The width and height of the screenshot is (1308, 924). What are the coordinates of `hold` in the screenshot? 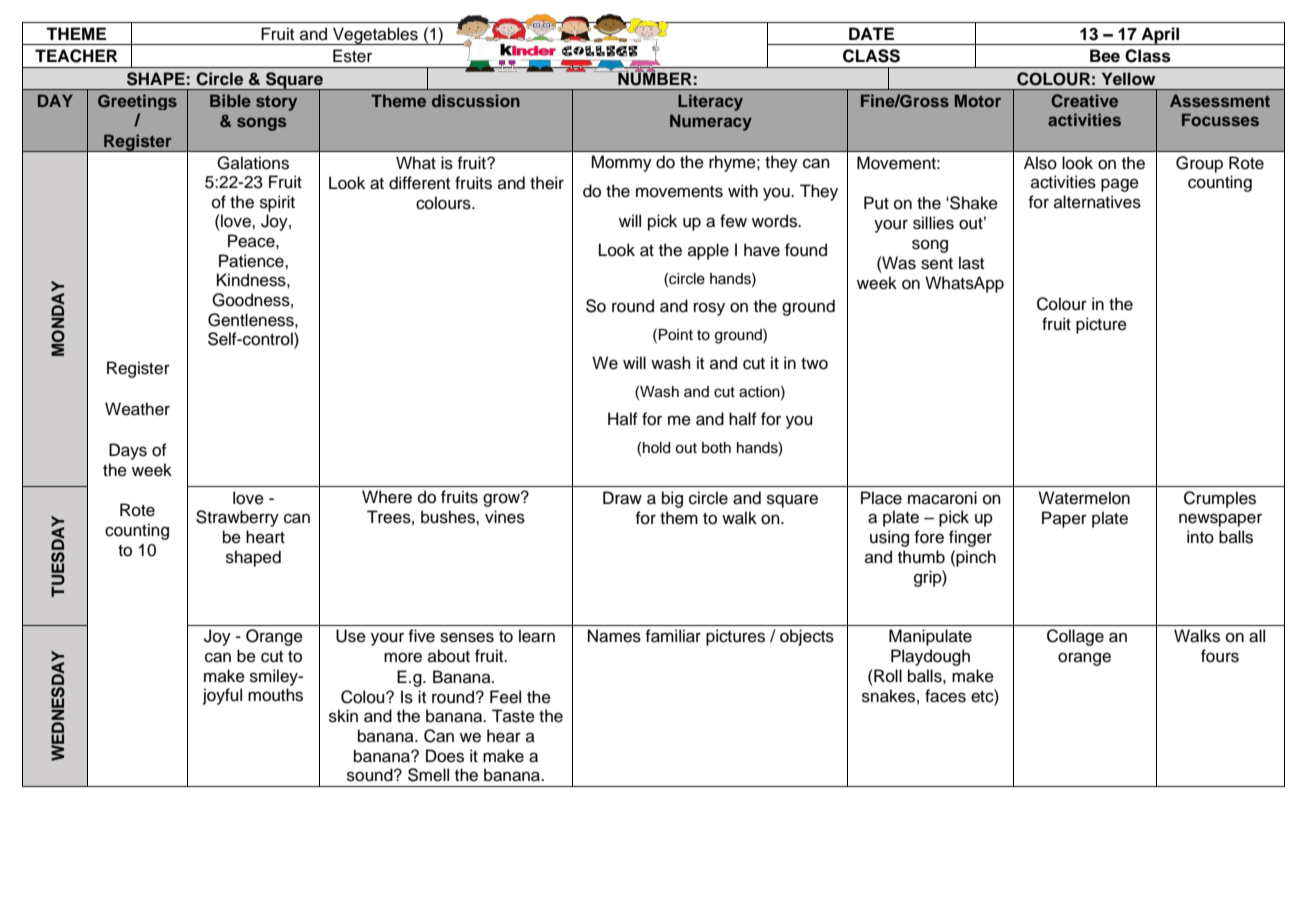 It's located at (656, 448).
